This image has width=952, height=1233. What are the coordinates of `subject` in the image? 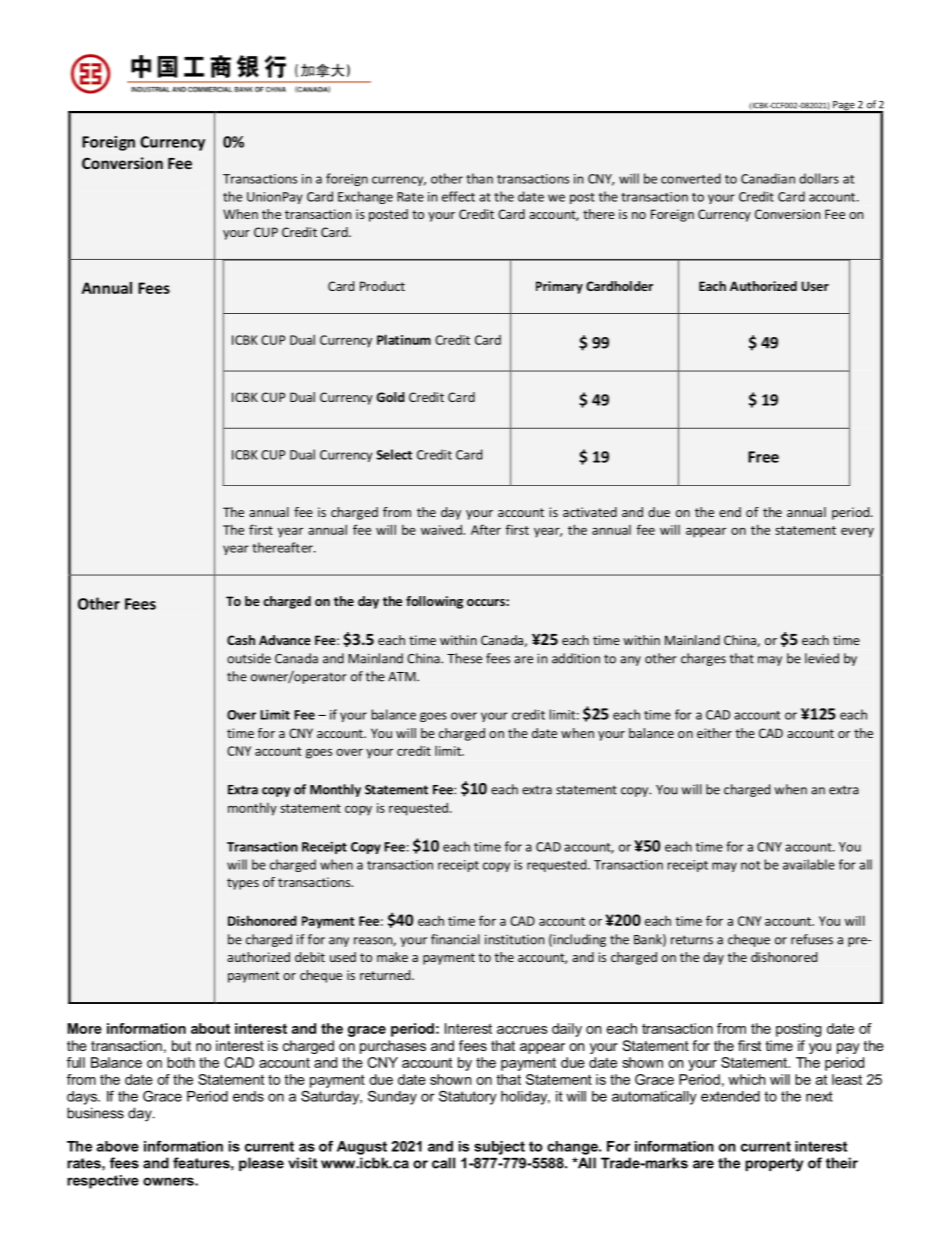 It's located at (499, 1148).
